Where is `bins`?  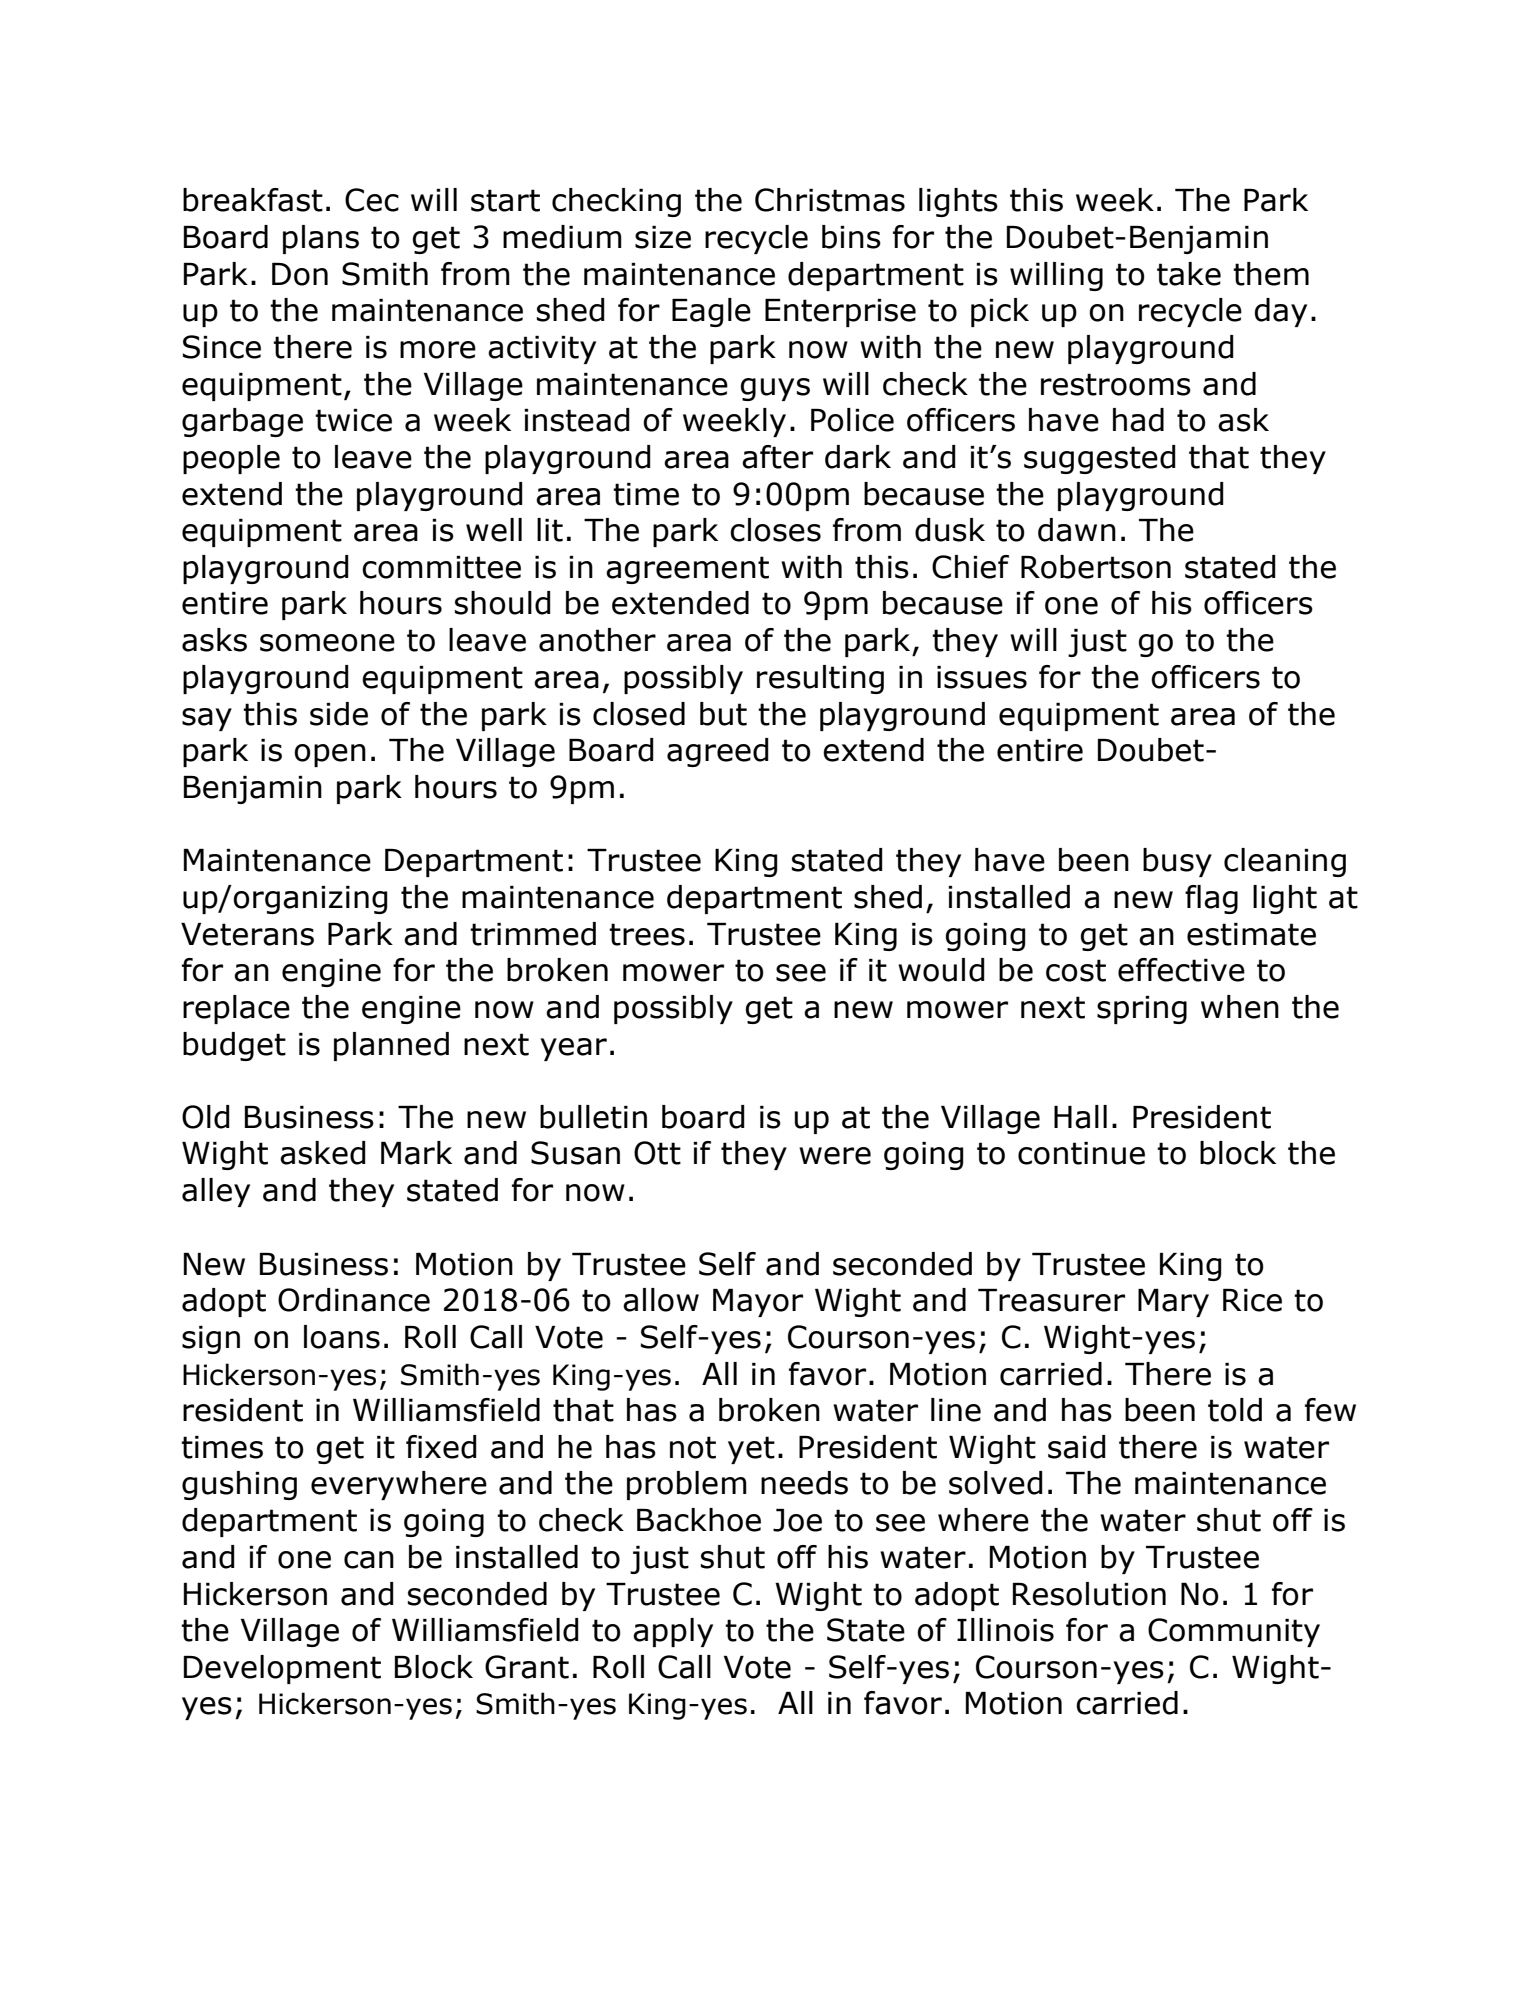
bins is located at coordinates (851, 237).
